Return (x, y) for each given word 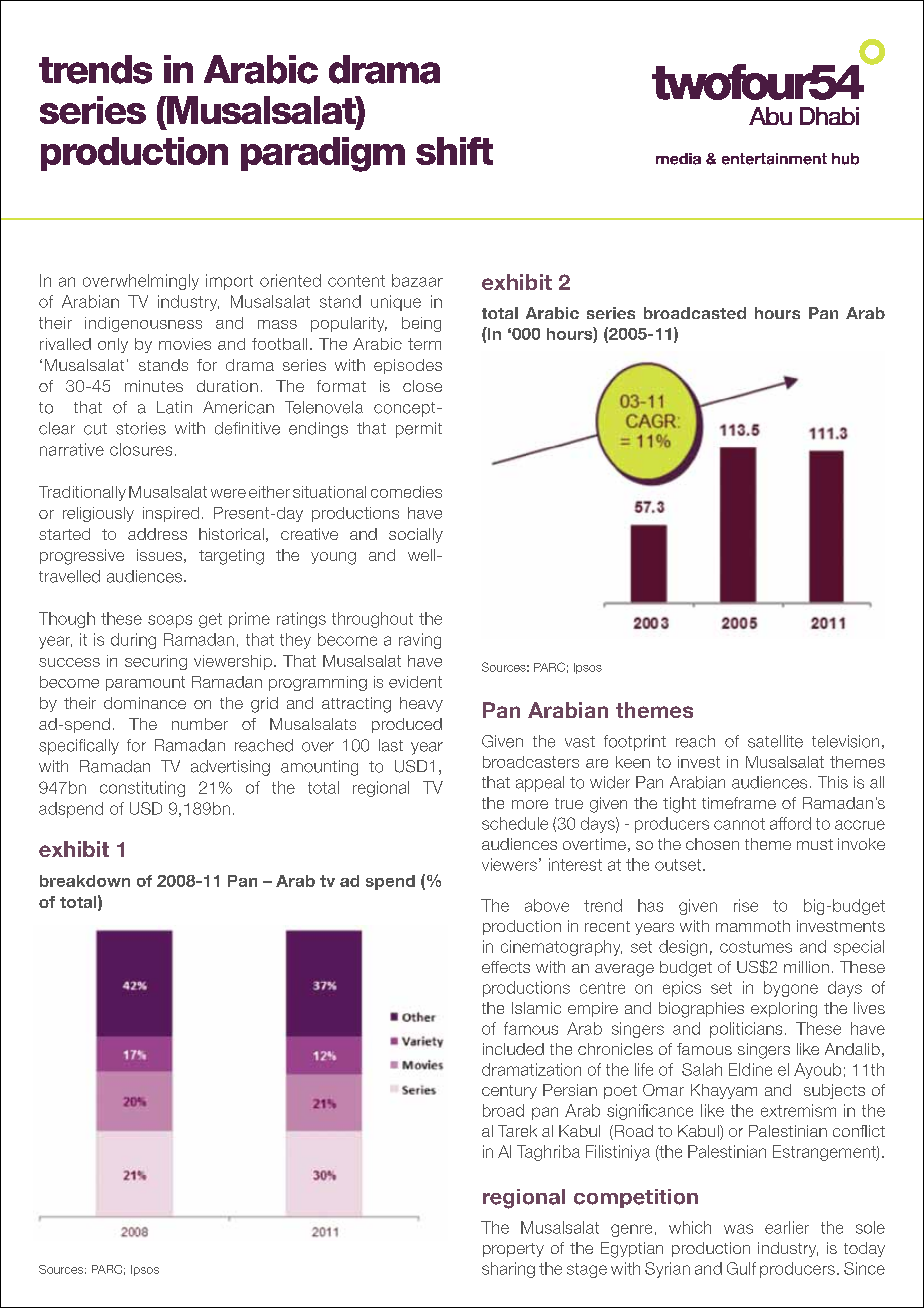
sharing (508, 1270)
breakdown (85, 881)
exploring (784, 1010)
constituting (142, 789)
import (229, 282)
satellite (775, 741)
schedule (515, 823)
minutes (154, 386)
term (424, 344)
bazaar (417, 280)
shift (454, 151)
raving (420, 641)
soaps (170, 621)
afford (790, 823)
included (513, 1049)
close (422, 386)
